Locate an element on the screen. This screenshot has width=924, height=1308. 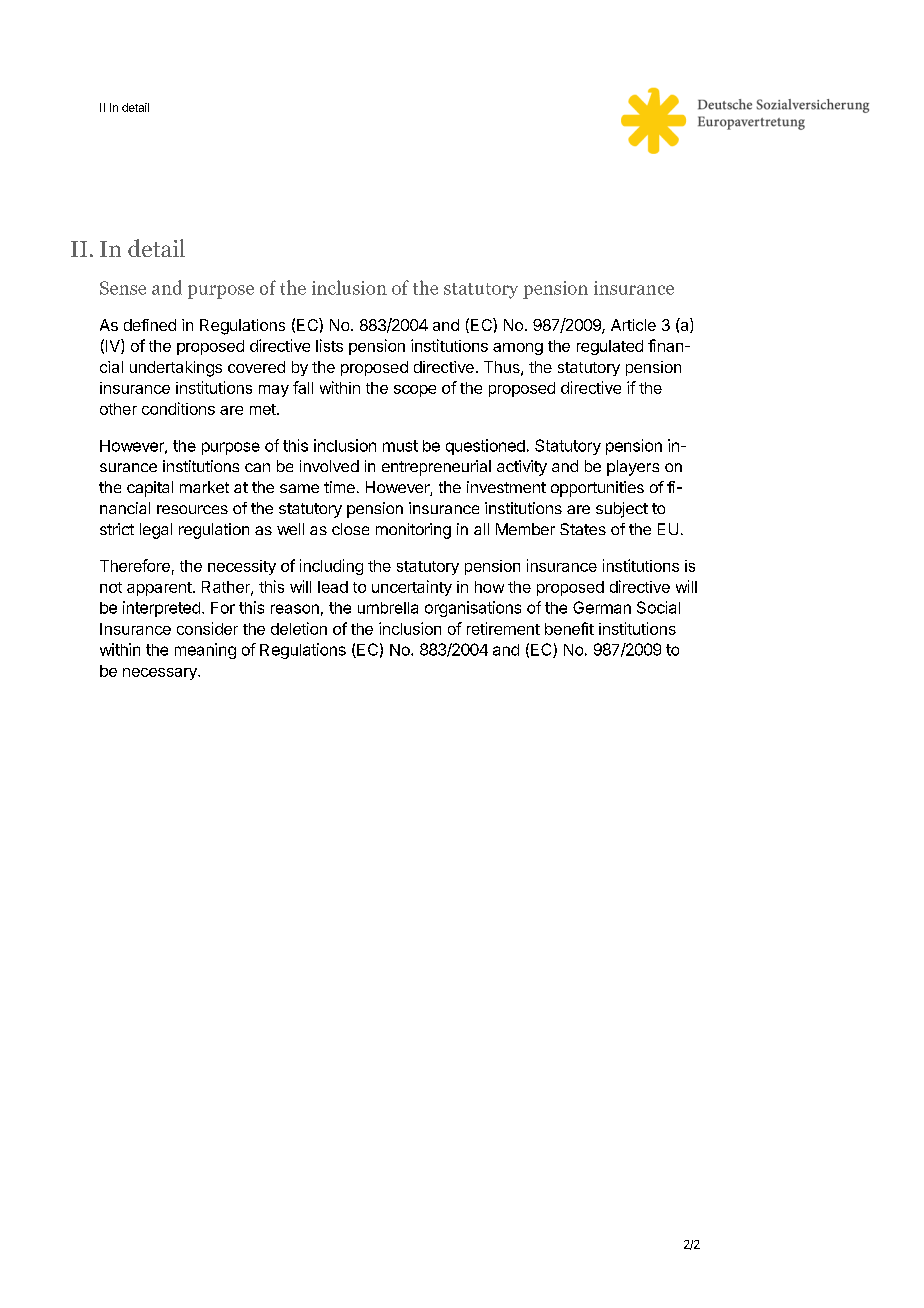
Article is located at coordinates (633, 325).
